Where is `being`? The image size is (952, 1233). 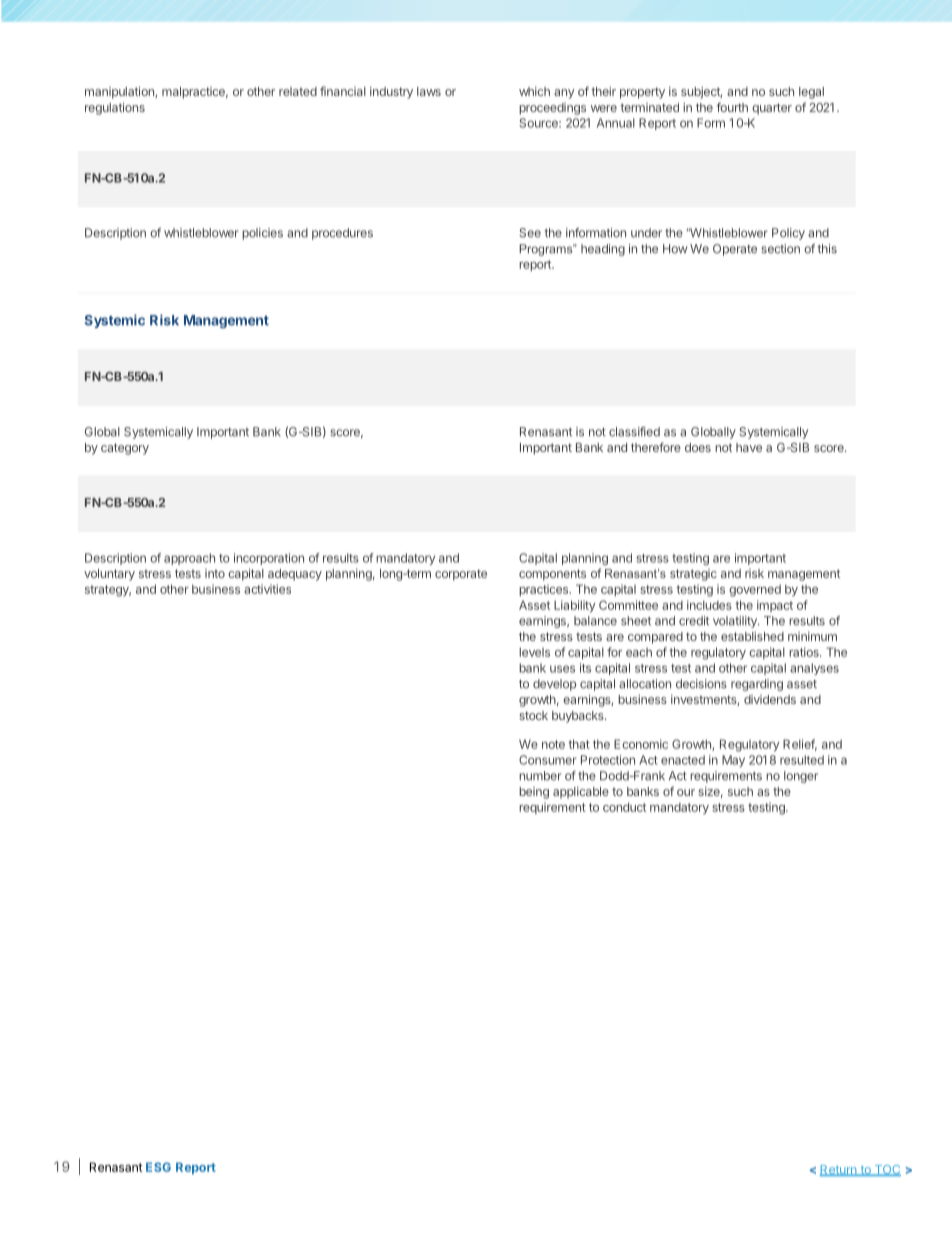
being is located at coordinates (534, 793).
